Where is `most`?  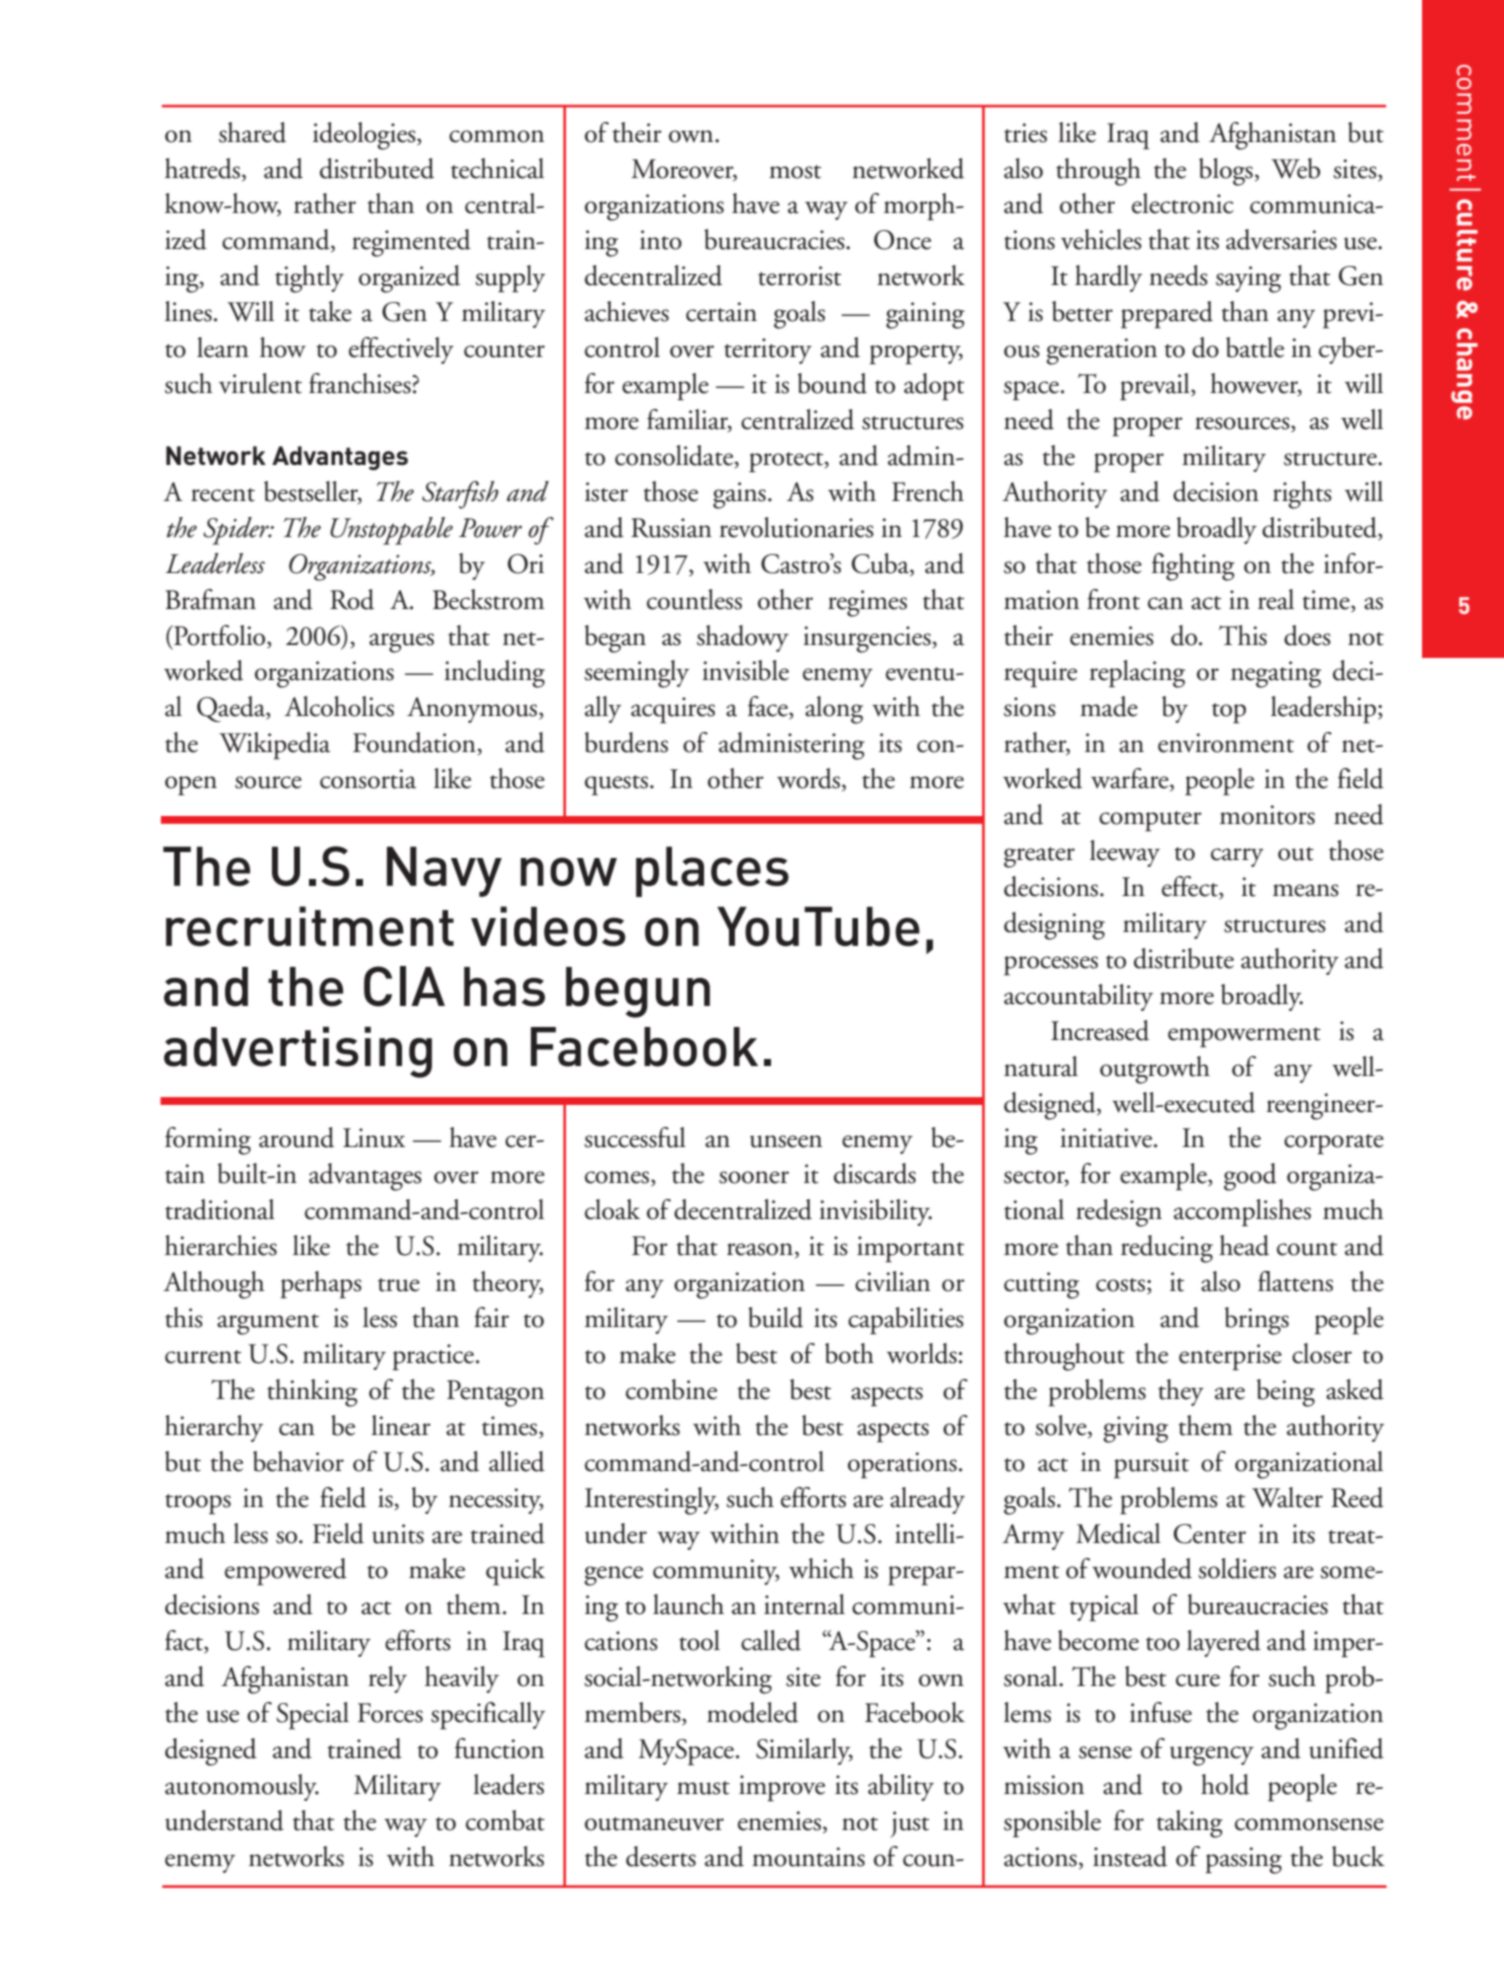
most is located at coordinates (795, 172).
